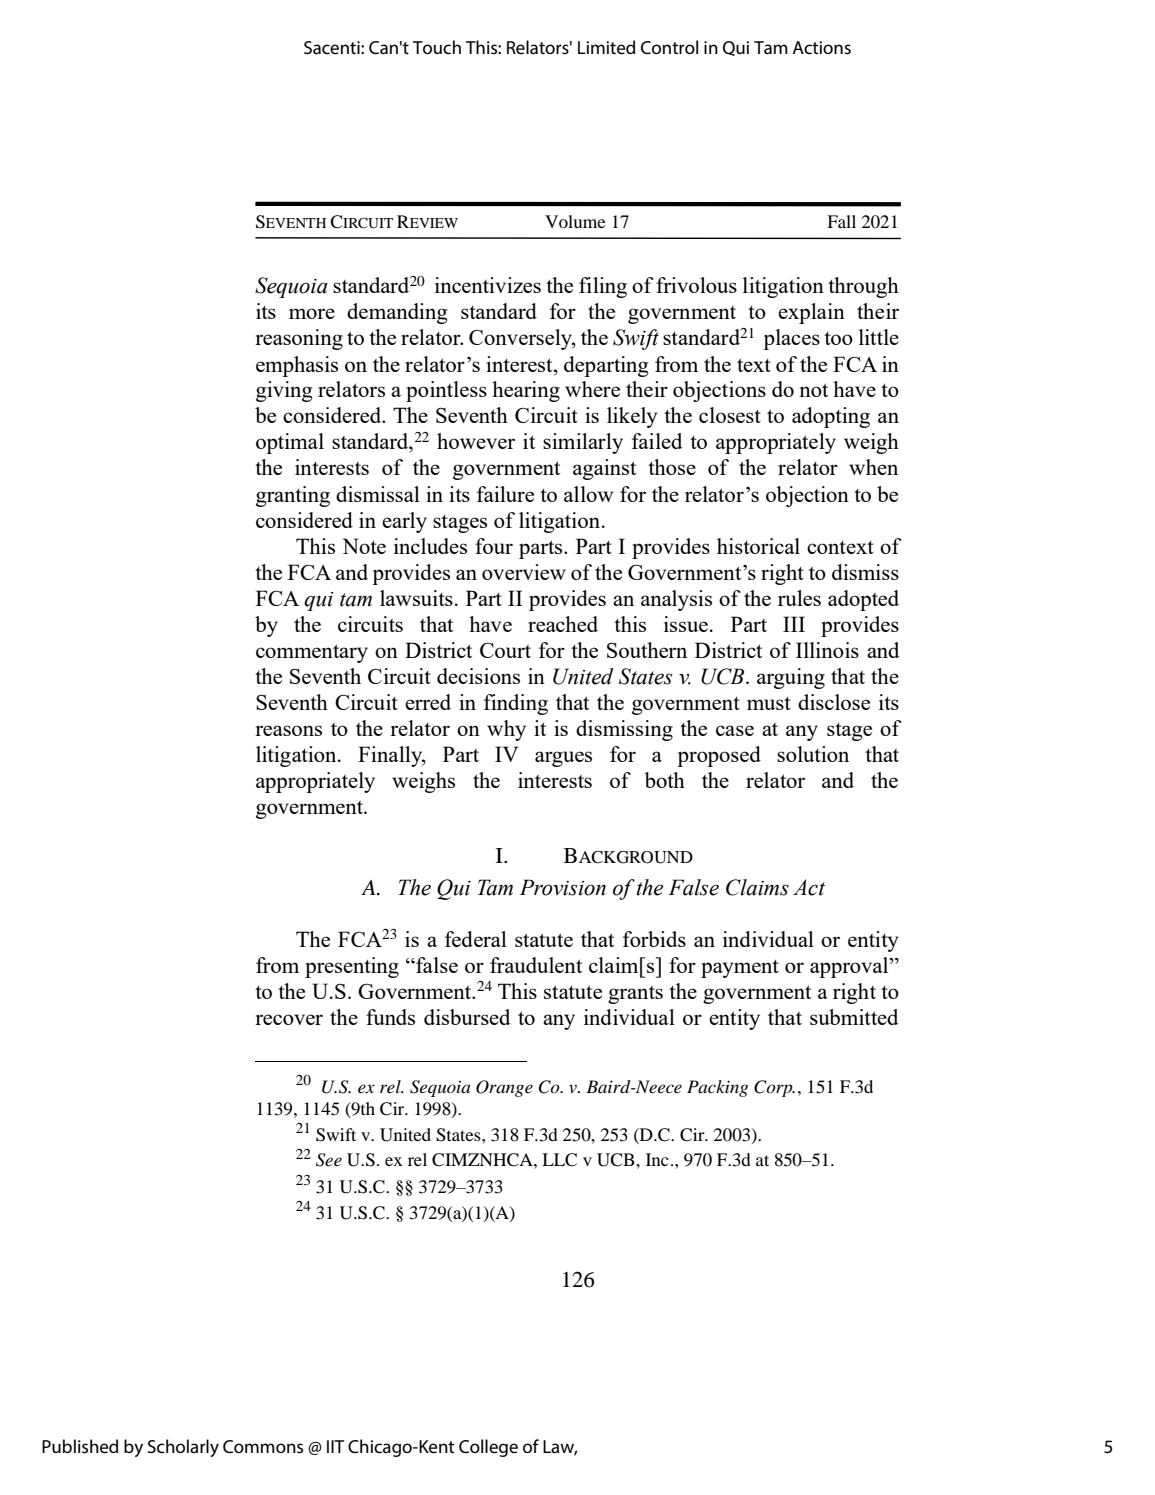  What do you see at coordinates (813, 754) in the document?
I see `solution` at bounding box center [813, 754].
